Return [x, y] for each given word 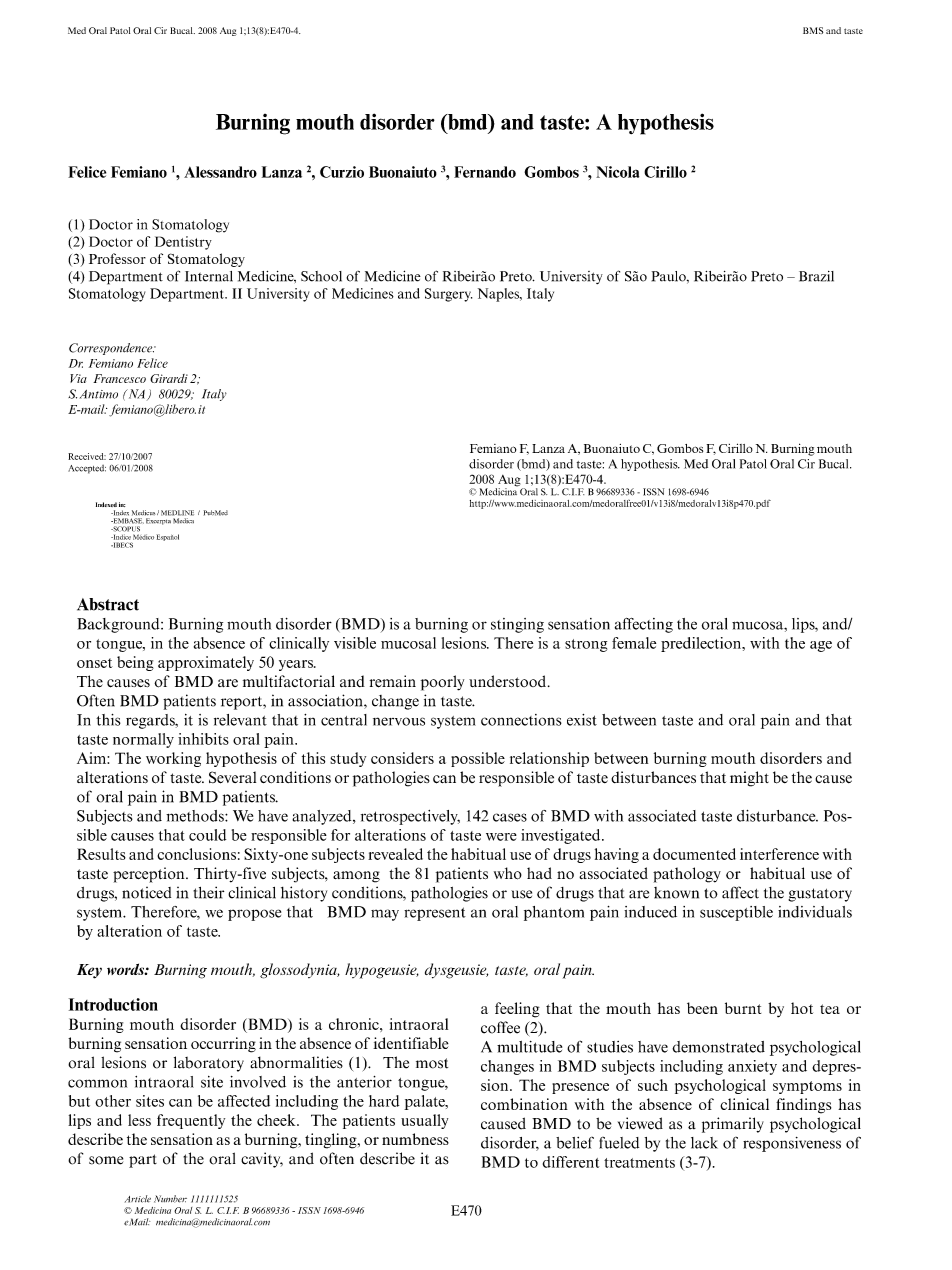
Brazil [816, 276]
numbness [415, 1139]
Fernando [485, 172]
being [135, 663]
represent [435, 914]
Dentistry [183, 243]
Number [170, 1199]
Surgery [448, 295]
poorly [442, 683]
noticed [146, 893]
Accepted [87, 469]
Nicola [617, 172]
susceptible [736, 913]
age [821, 646]
